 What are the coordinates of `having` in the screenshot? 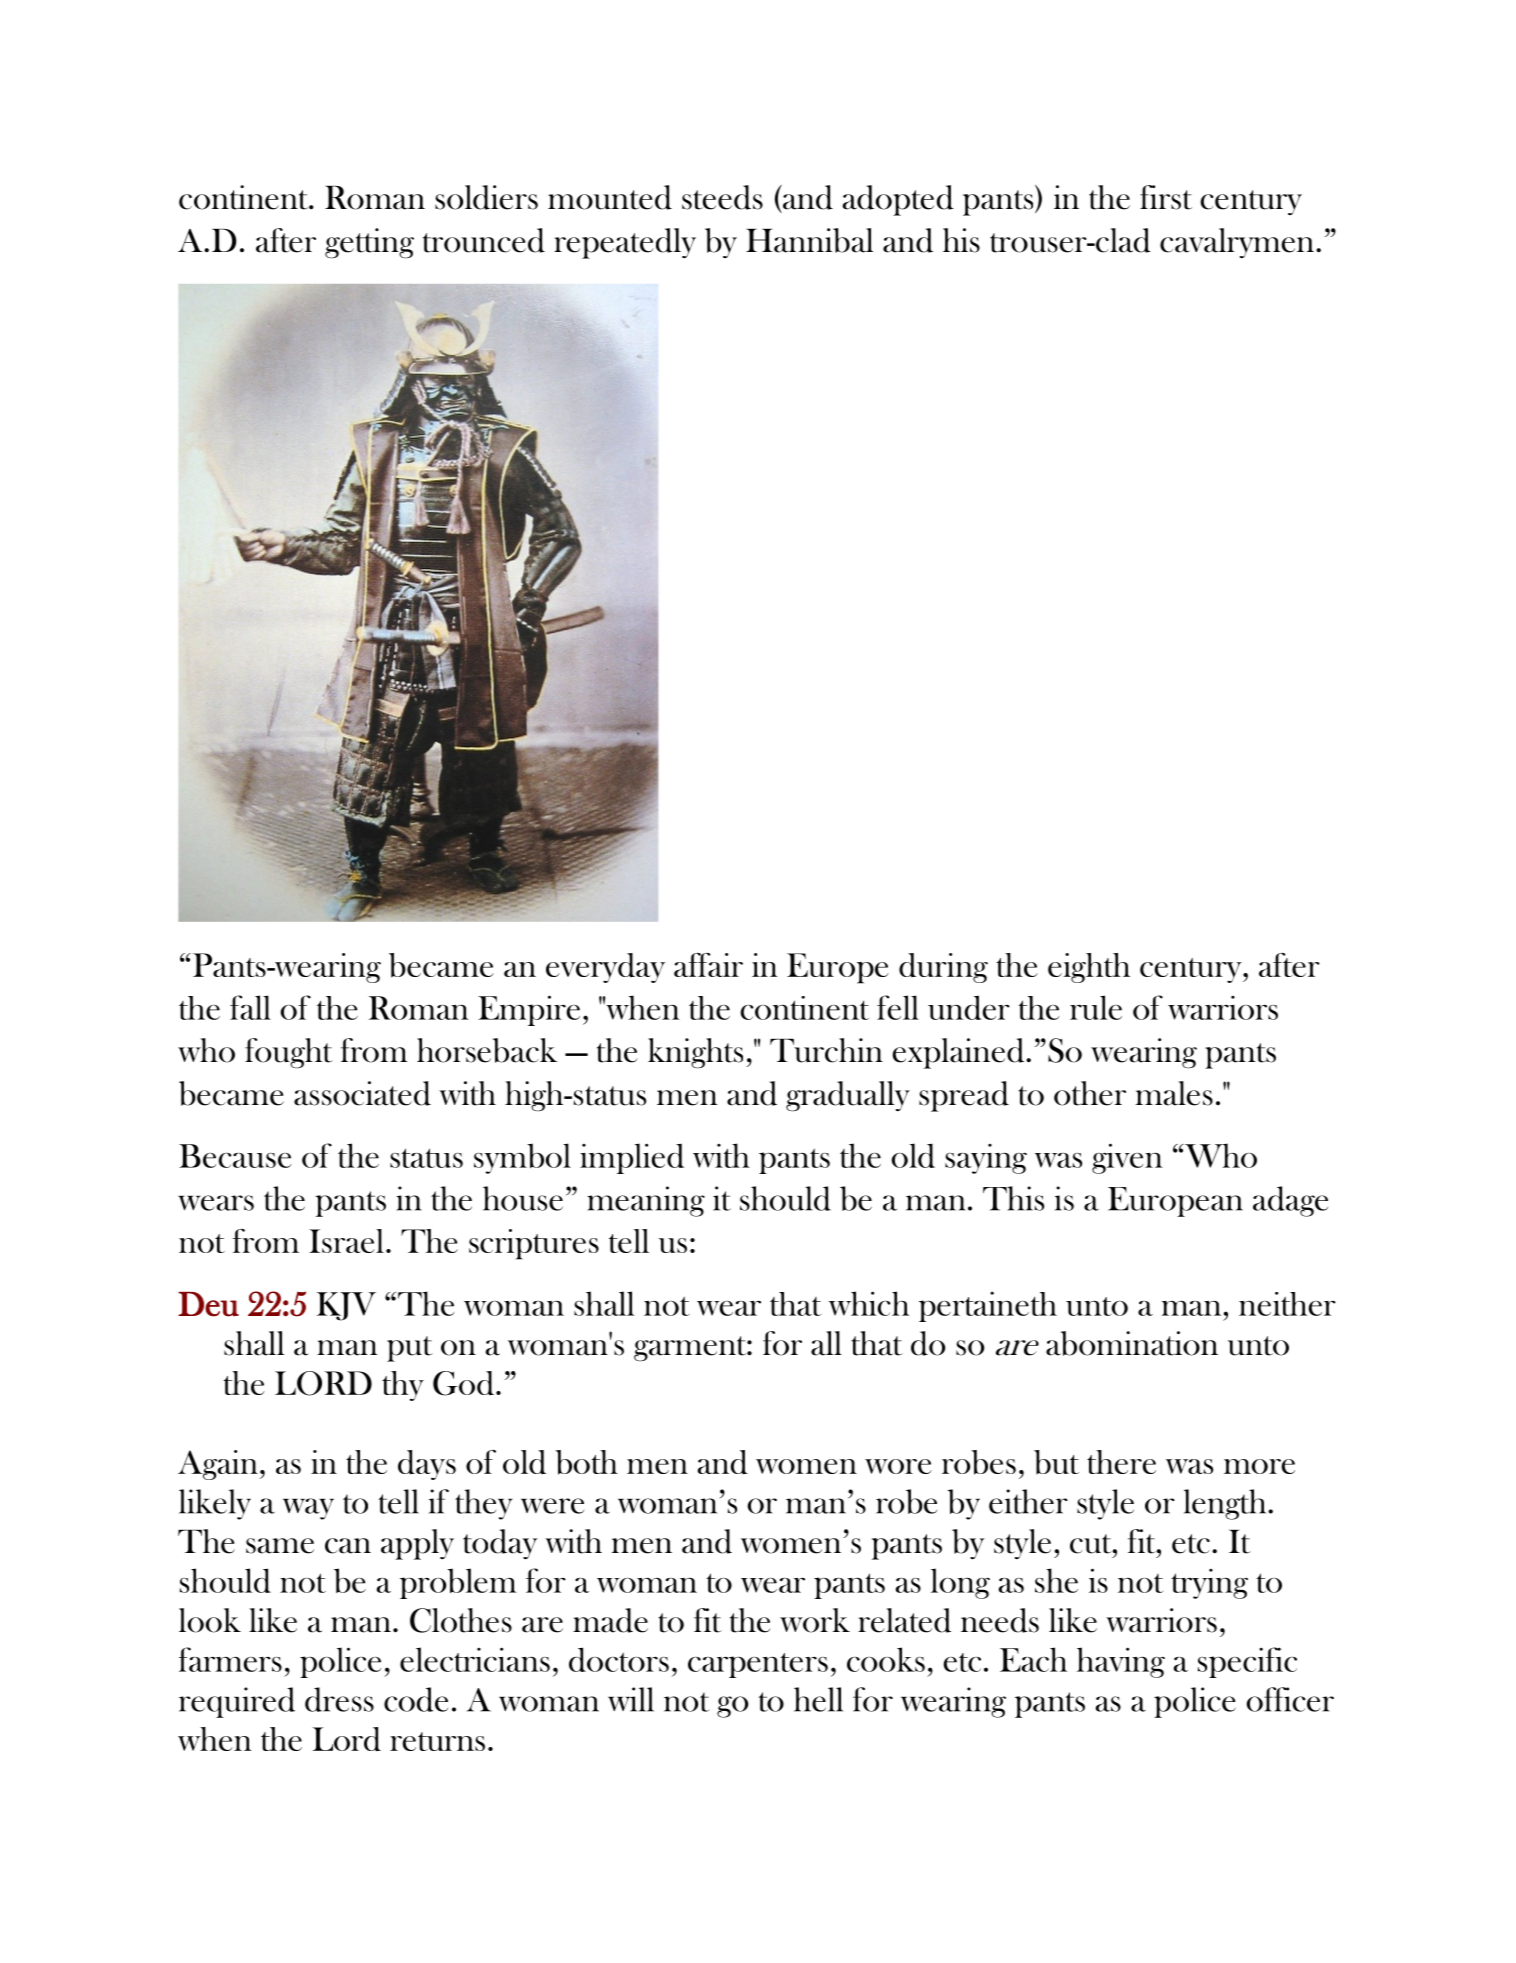 It's located at (1121, 1662).
